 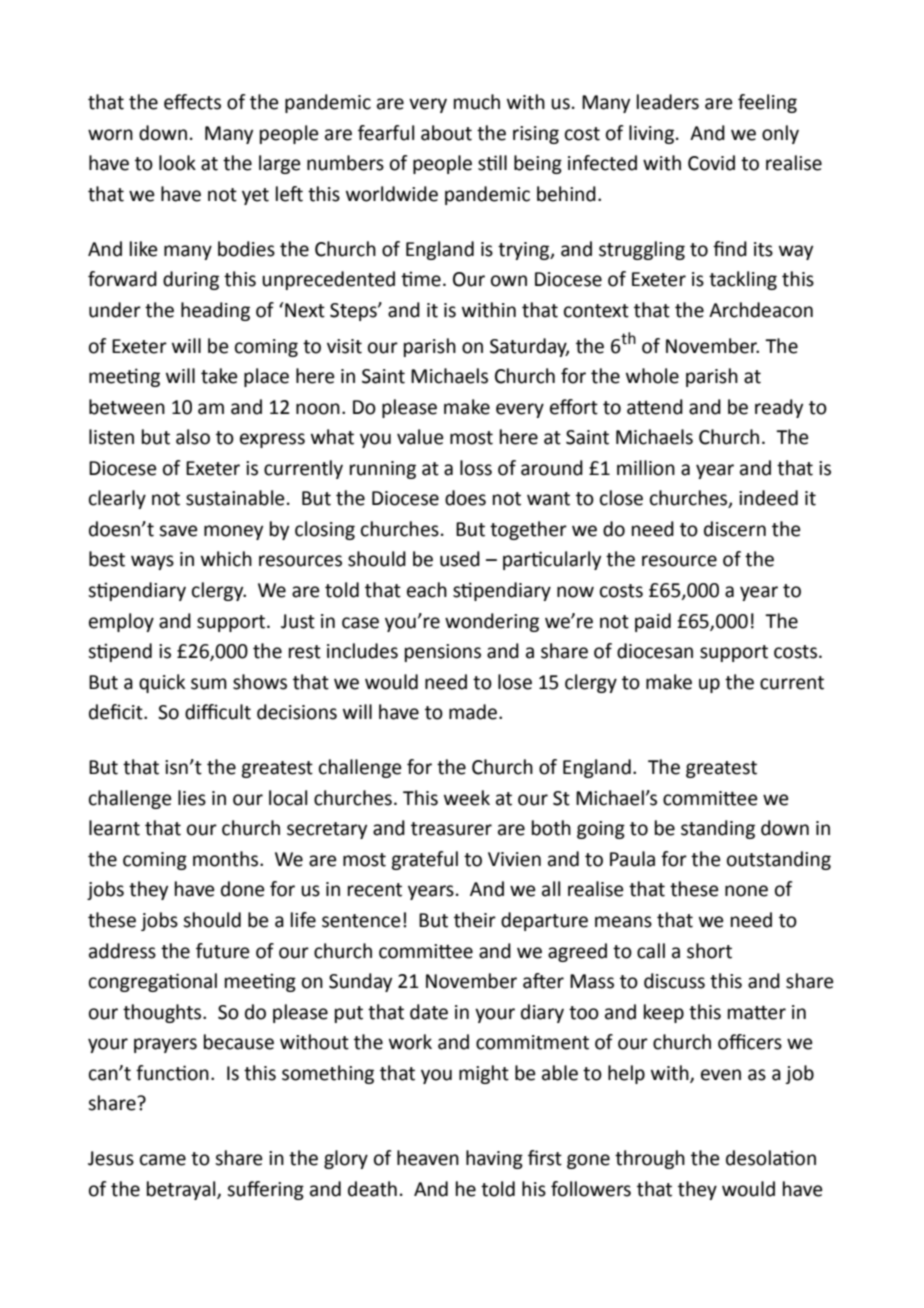 What do you see at coordinates (476, 468) in the image?
I see `loss` at bounding box center [476, 468].
